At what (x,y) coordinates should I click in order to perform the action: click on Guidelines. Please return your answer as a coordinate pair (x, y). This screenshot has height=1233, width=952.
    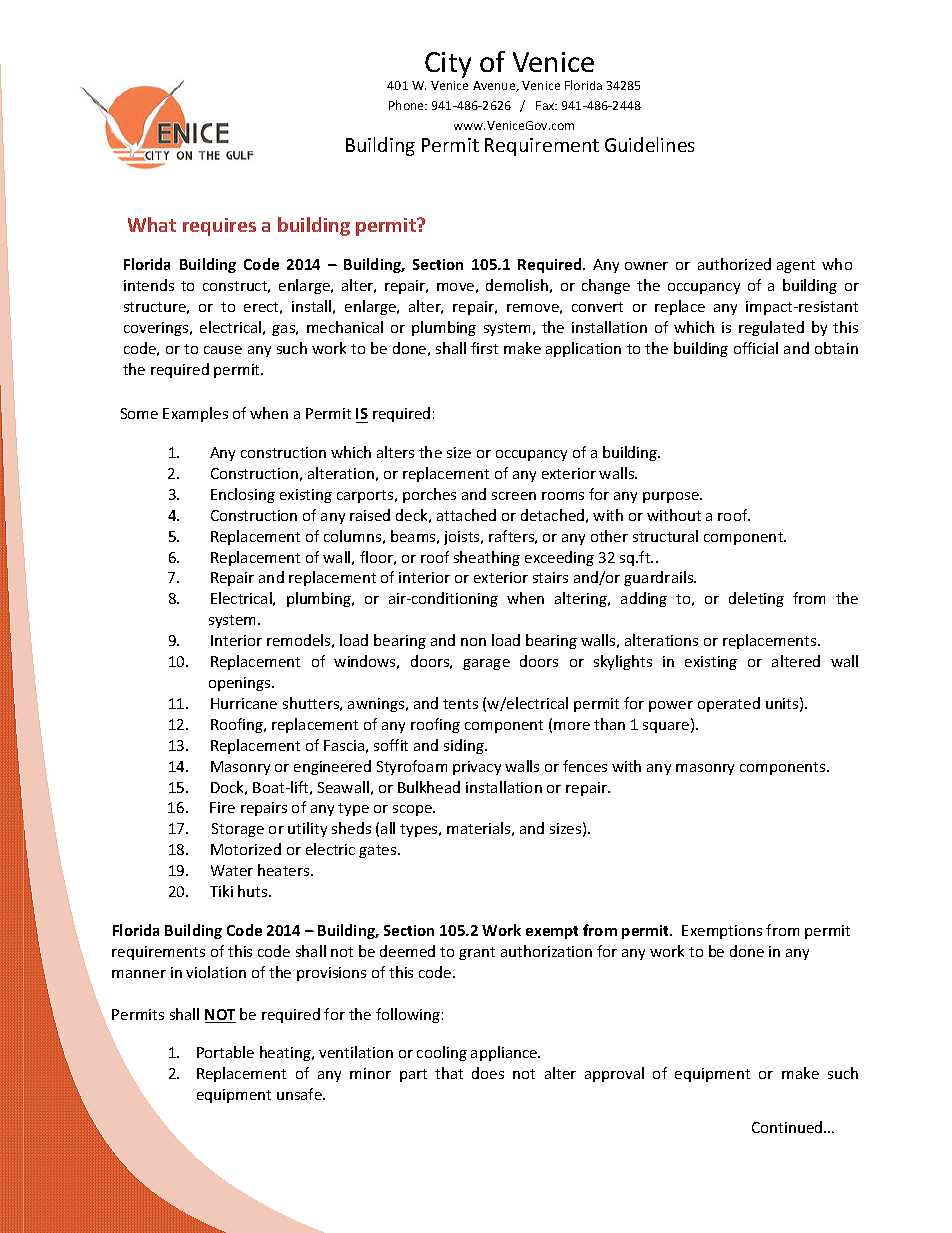
    Looking at the image, I should click on (649, 144).
